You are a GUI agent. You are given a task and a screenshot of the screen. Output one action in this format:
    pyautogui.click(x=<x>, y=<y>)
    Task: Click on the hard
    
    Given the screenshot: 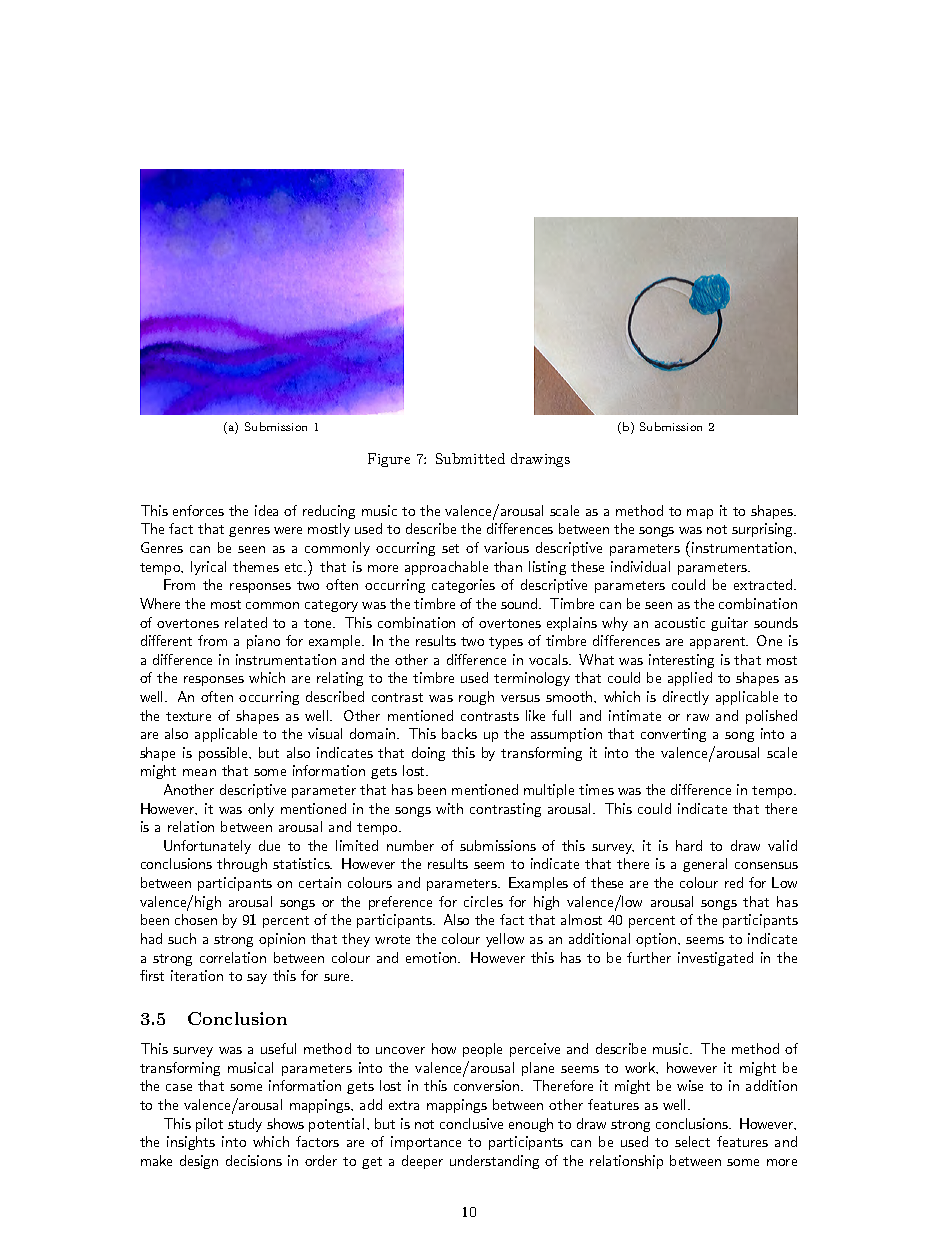 What is the action you would take?
    pyautogui.click(x=689, y=845)
